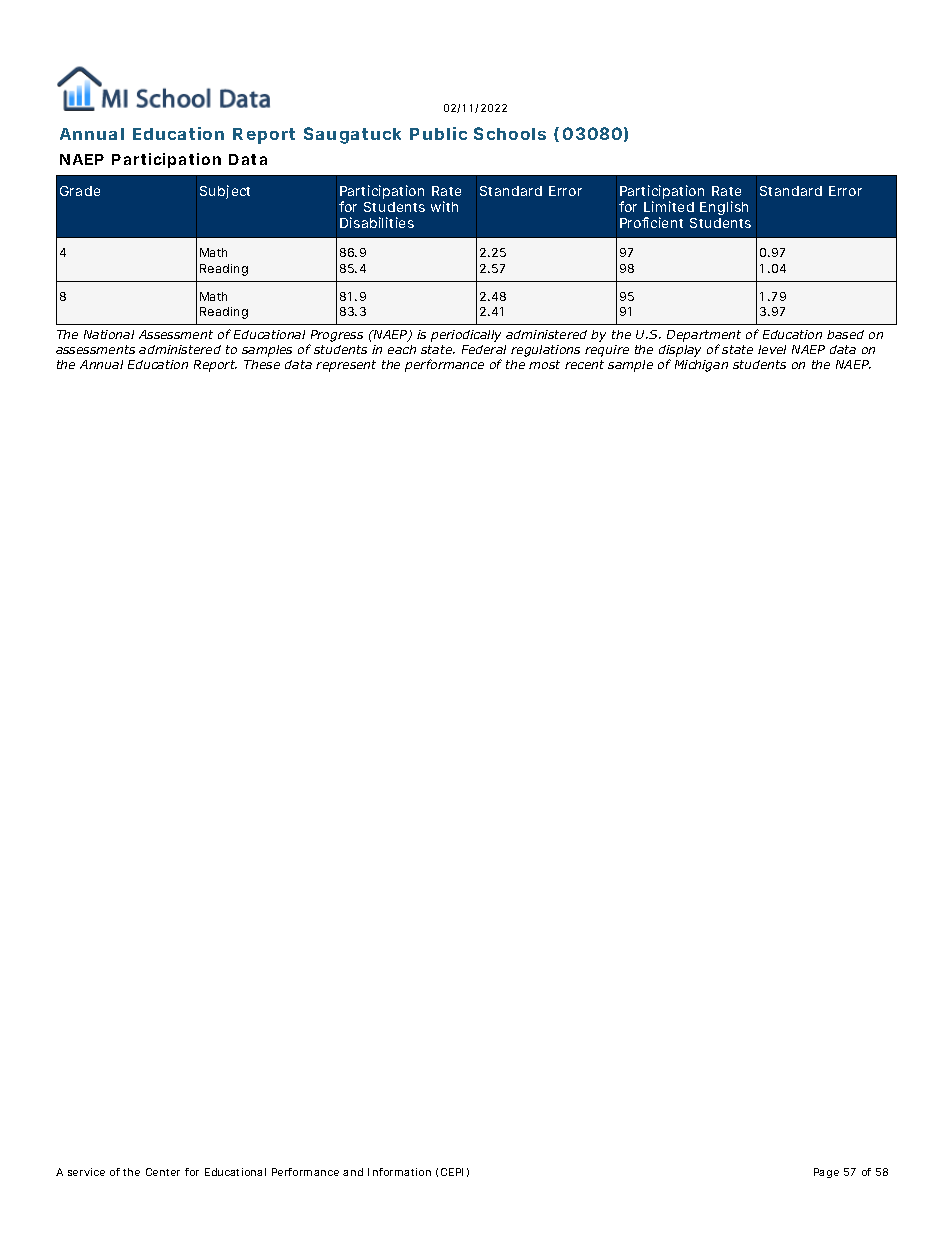 The image size is (952, 1233). I want to click on Page, so click(826, 1173).
